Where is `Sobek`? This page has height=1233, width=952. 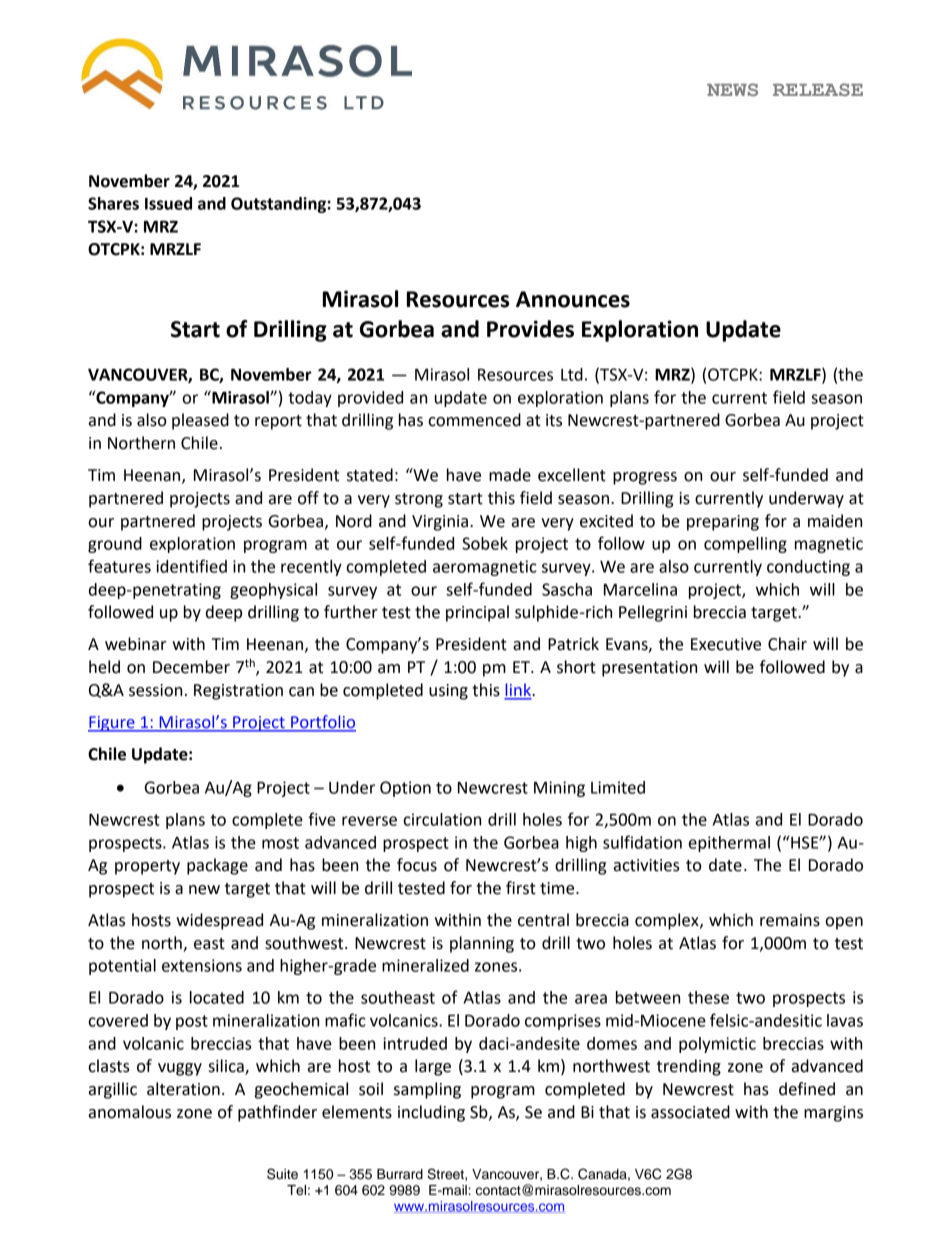 Sobek is located at coordinates (485, 543).
